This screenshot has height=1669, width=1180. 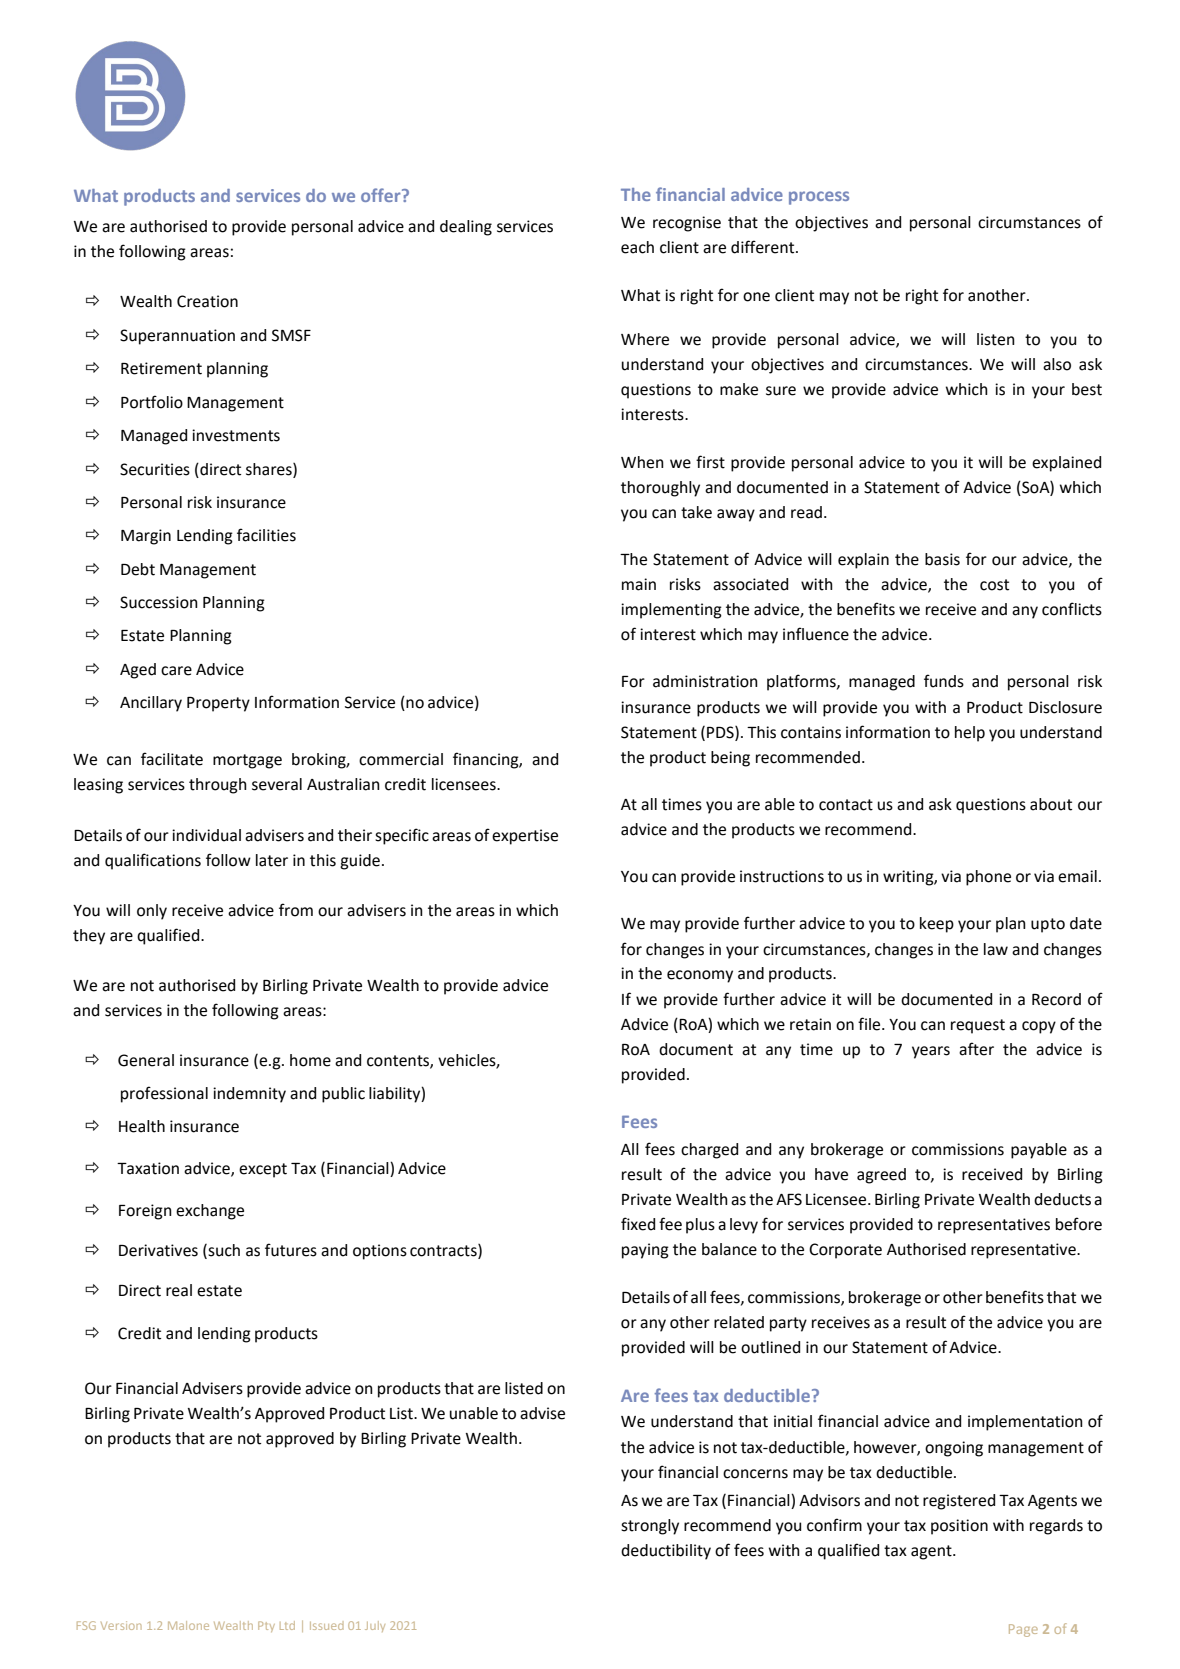 I want to click on Malone, so click(x=188, y=1625).
